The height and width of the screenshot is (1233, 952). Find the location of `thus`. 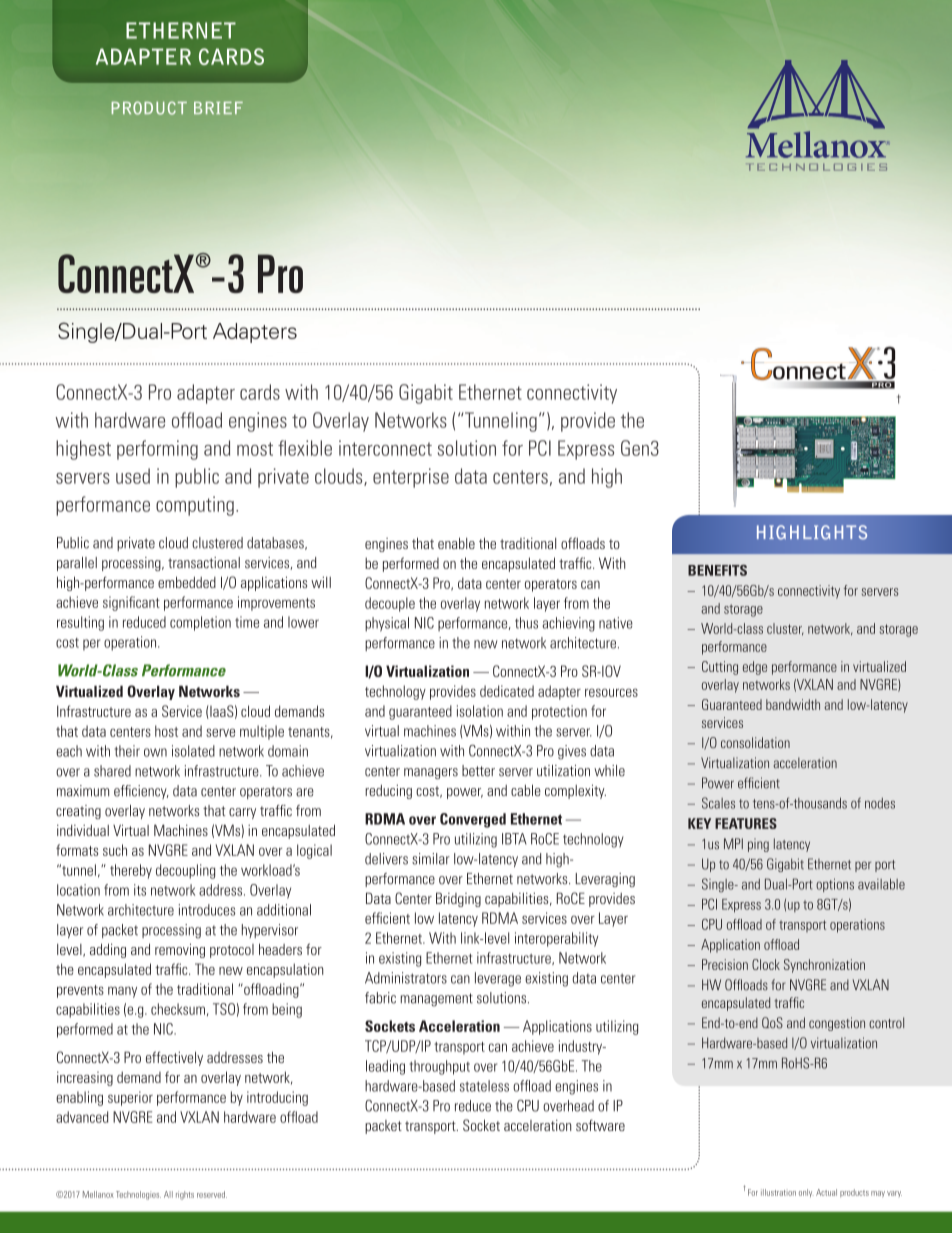

thus is located at coordinates (526, 623).
